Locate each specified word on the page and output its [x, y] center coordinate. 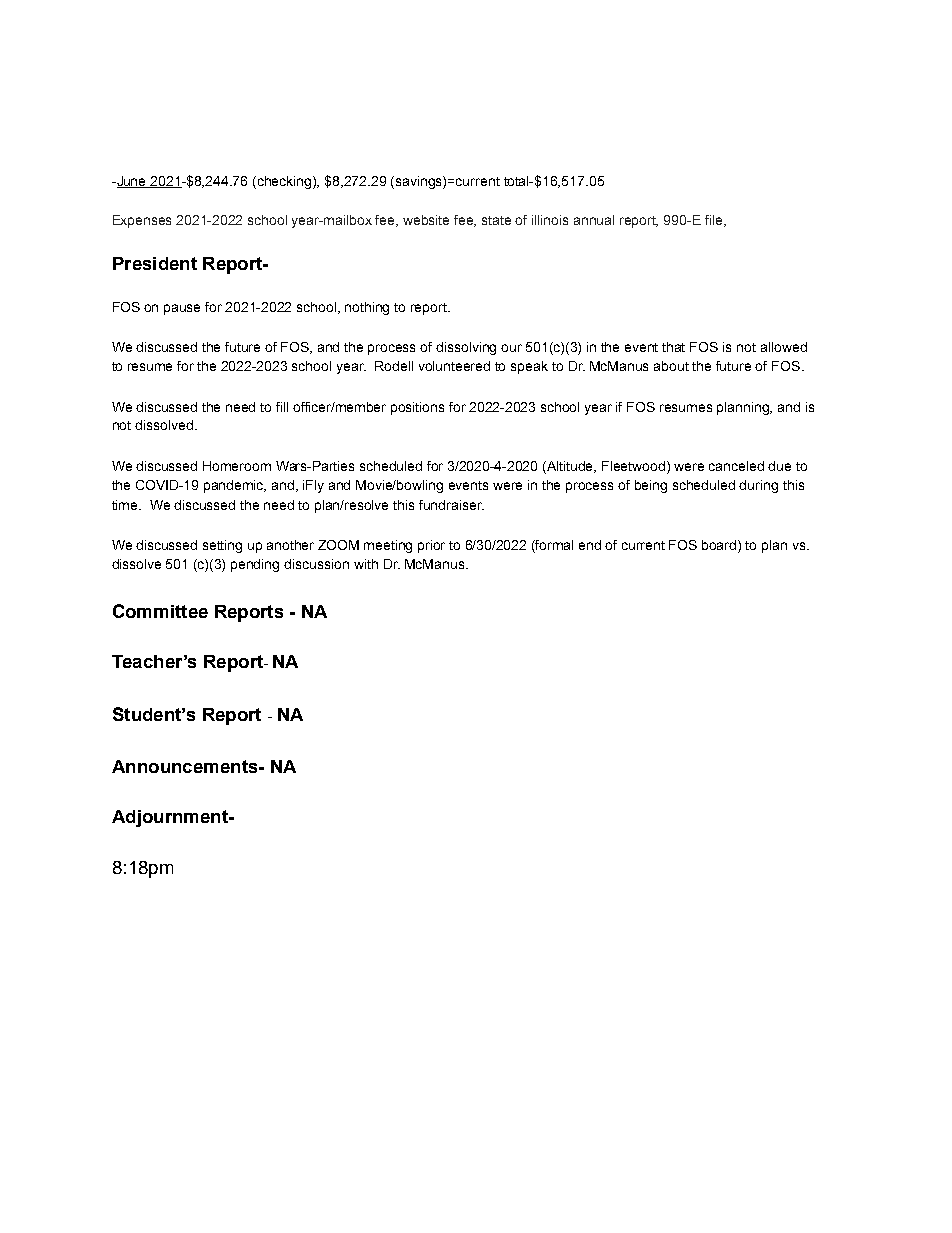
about [671, 366]
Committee [160, 611]
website [426, 220]
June [132, 182]
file [715, 221]
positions [417, 408]
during [758, 486]
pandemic [235, 486]
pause [182, 309]
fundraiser [451, 505]
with [366, 564]
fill [282, 407]
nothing [367, 308]
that [673, 347]
